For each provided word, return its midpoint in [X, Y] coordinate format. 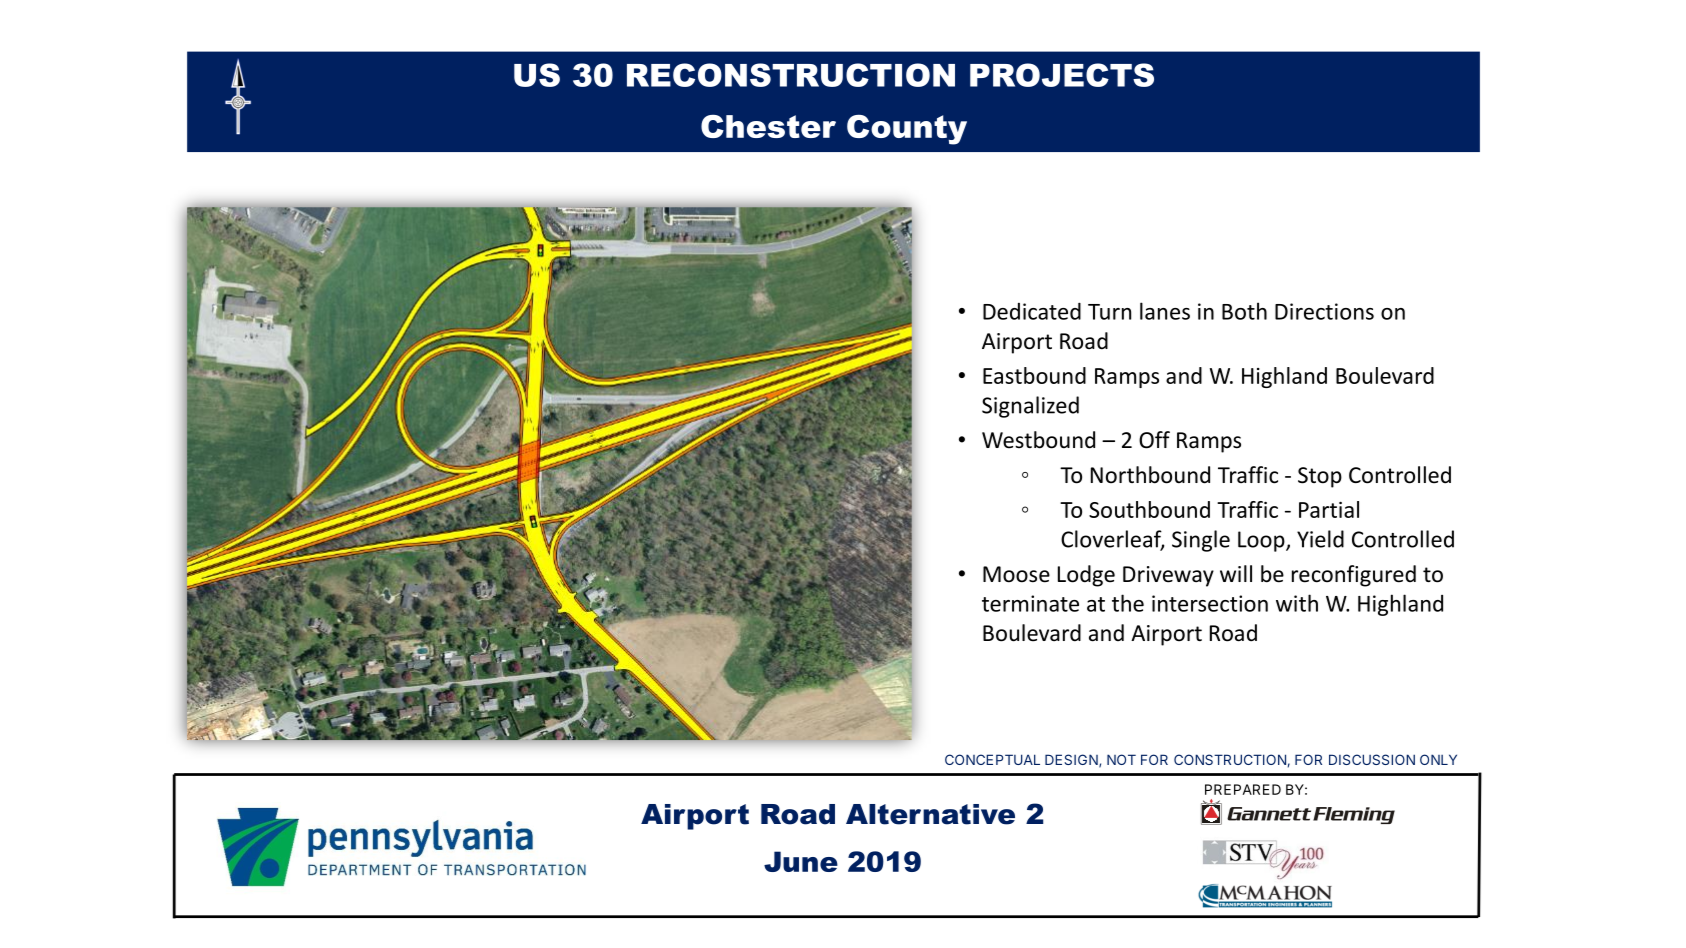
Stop [1320, 477]
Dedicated [1032, 311]
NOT [1121, 759]
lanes [1165, 311]
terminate [1030, 603]
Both [1244, 311]
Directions [1324, 311]
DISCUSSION [1372, 759]
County [907, 129]
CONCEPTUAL [992, 759]
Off [1154, 440]
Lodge [1086, 576]
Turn [1109, 312]
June [801, 861]
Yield [1320, 539]
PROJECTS [1062, 75]
